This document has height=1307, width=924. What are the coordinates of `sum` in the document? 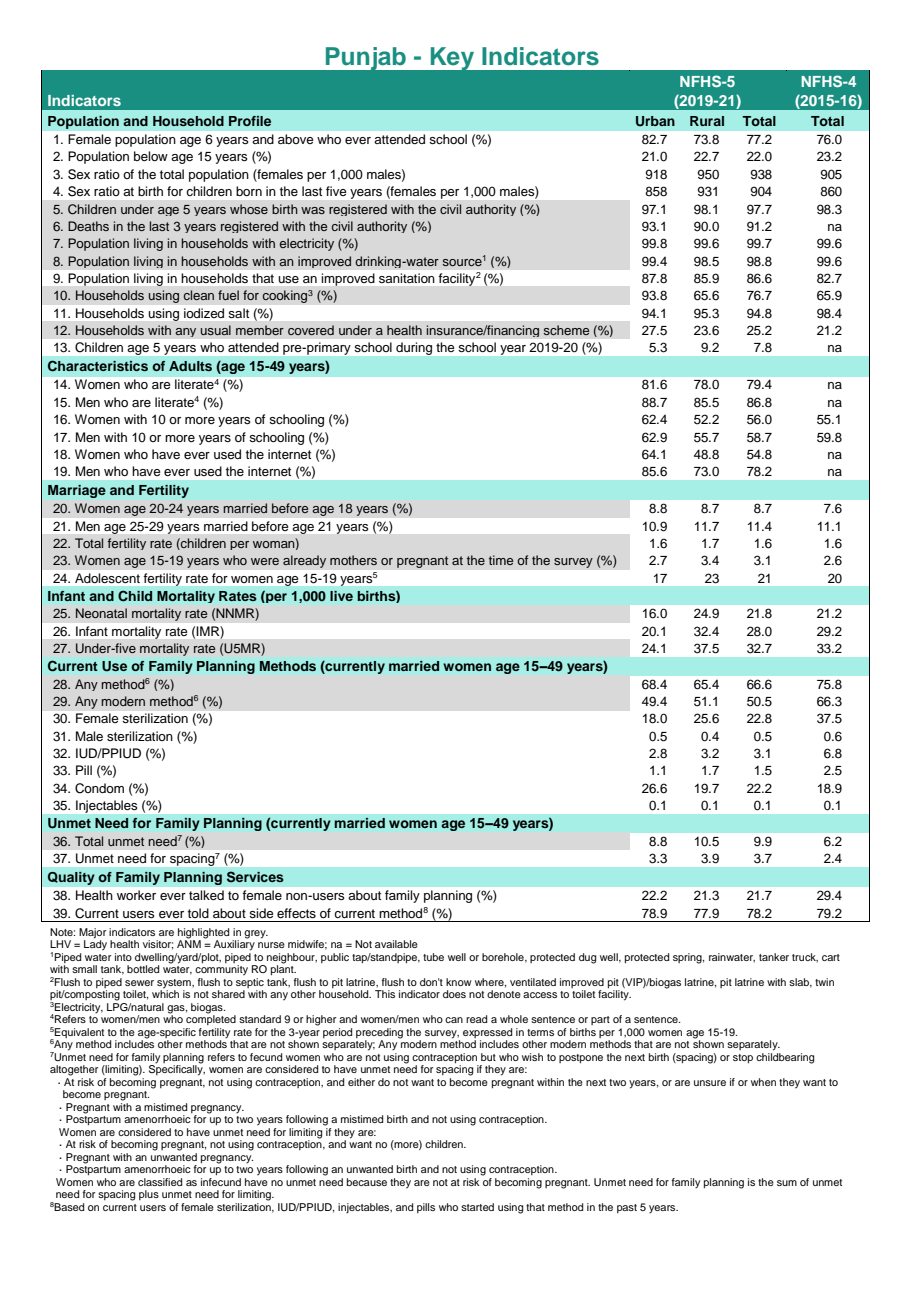 It's located at (787, 1183).
